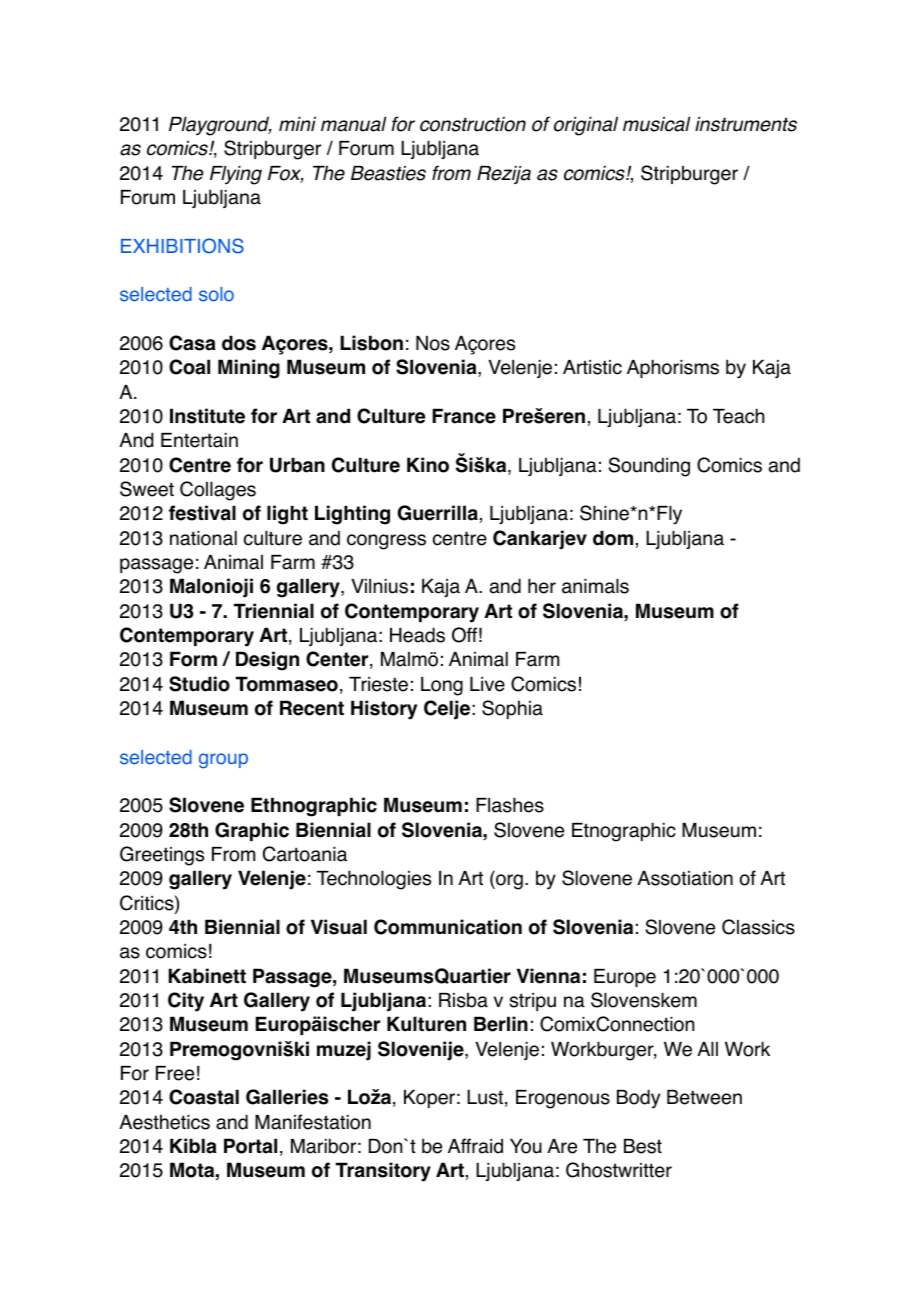  Describe the element at coordinates (475, 1146) in the screenshot. I see `Affraid` at that location.
